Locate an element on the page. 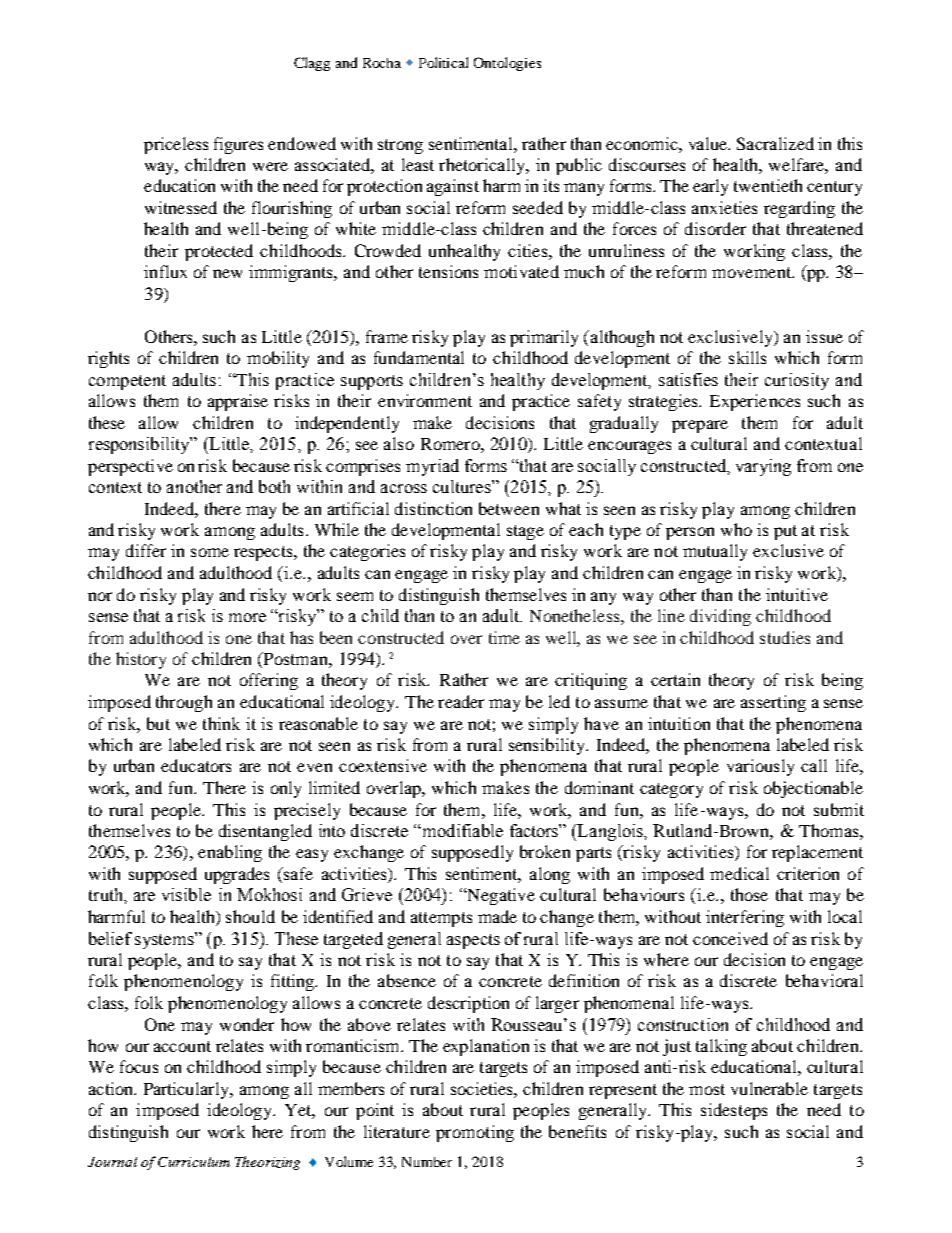  Political is located at coordinates (443, 62).
